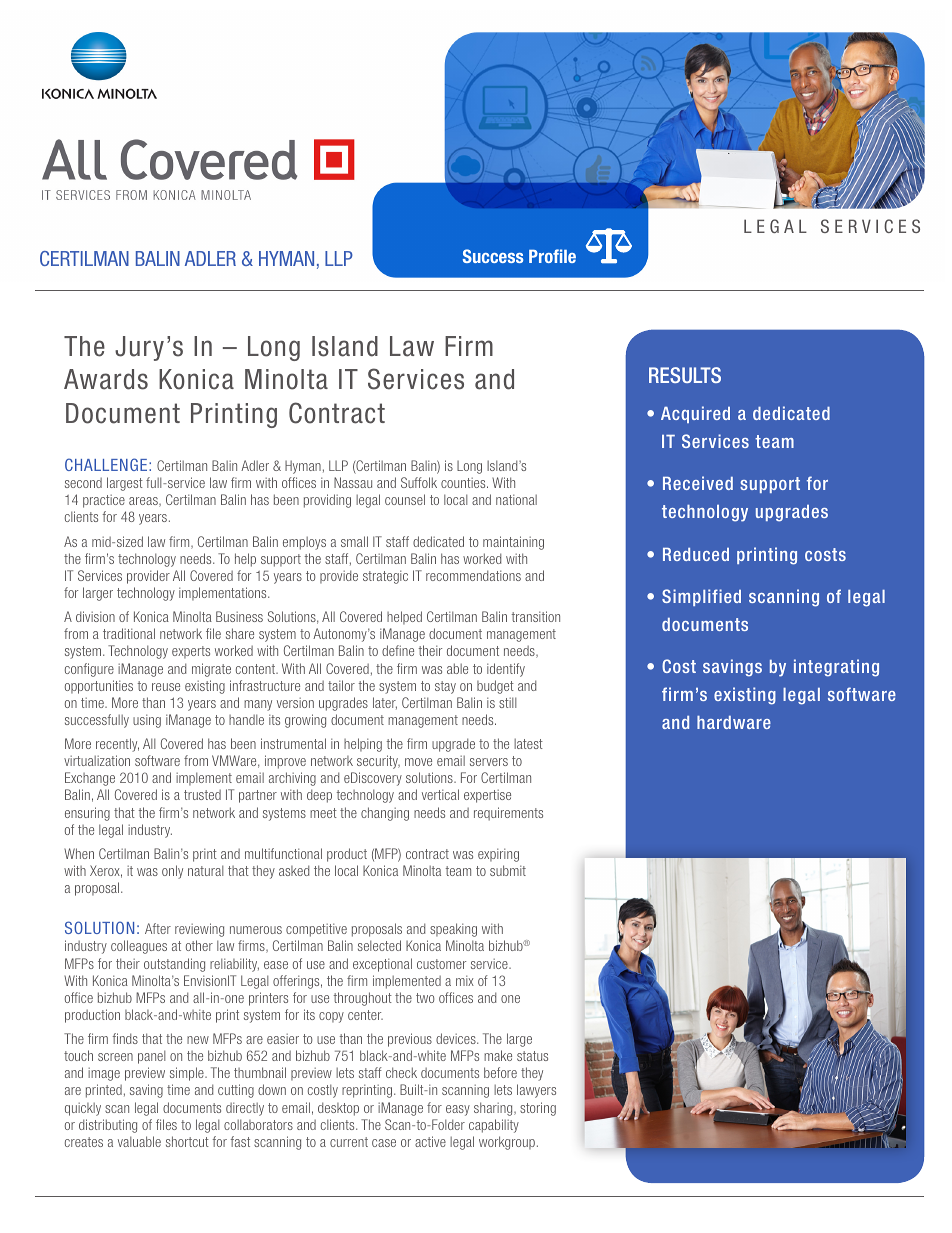 The width and height of the screenshot is (952, 1233). What do you see at coordinates (489, 762) in the screenshot?
I see `servers` at bounding box center [489, 762].
